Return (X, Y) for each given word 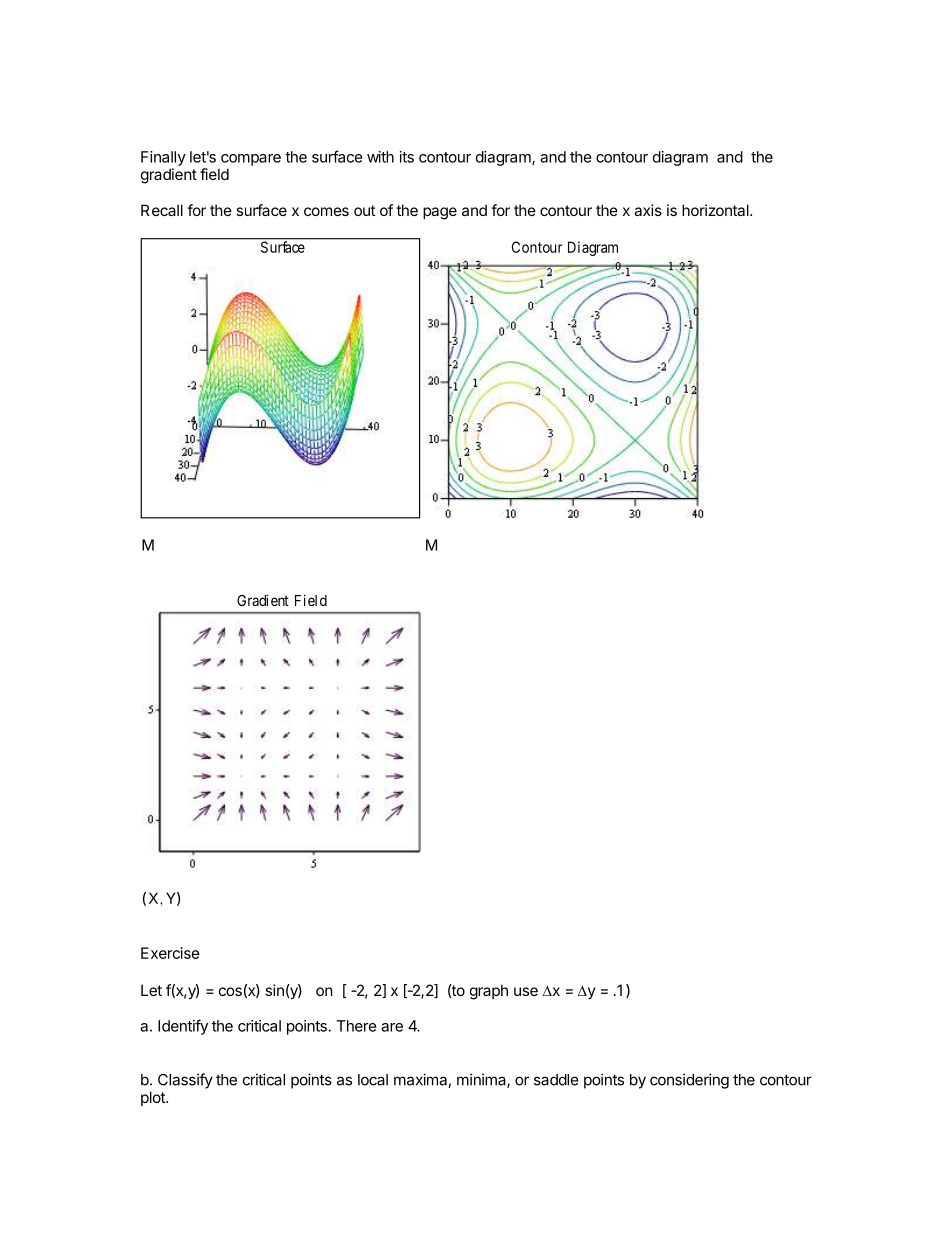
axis (648, 210)
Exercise (170, 953)
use (526, 991)
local (373, 1080)
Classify (185, 1081)
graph (489, 992)
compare (251, 160)
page (440, 213)
